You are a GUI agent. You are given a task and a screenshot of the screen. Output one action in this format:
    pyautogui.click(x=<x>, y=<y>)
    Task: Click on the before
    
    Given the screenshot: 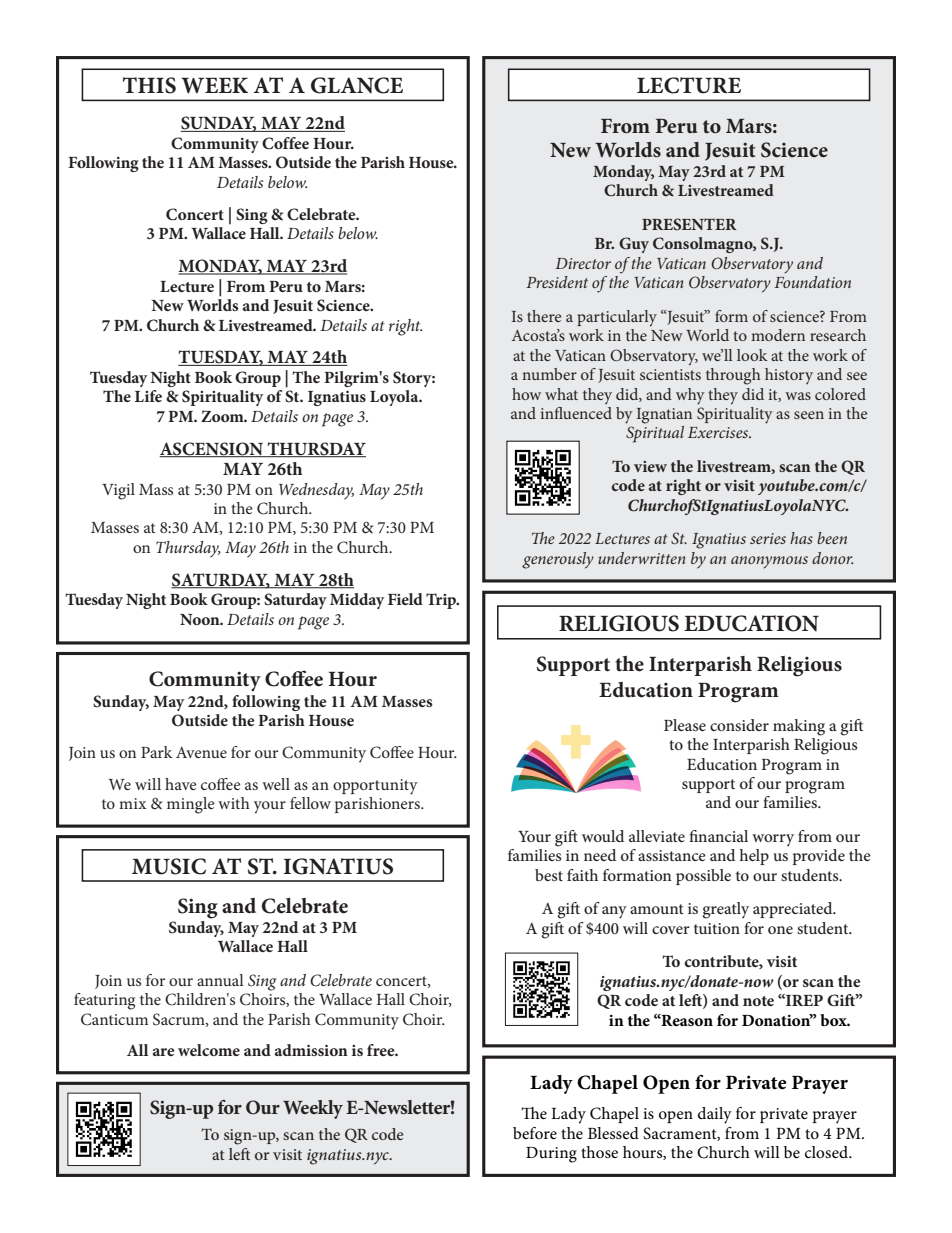 What is the action you would take?
    pyautogui.click(x=535, y=1133)
